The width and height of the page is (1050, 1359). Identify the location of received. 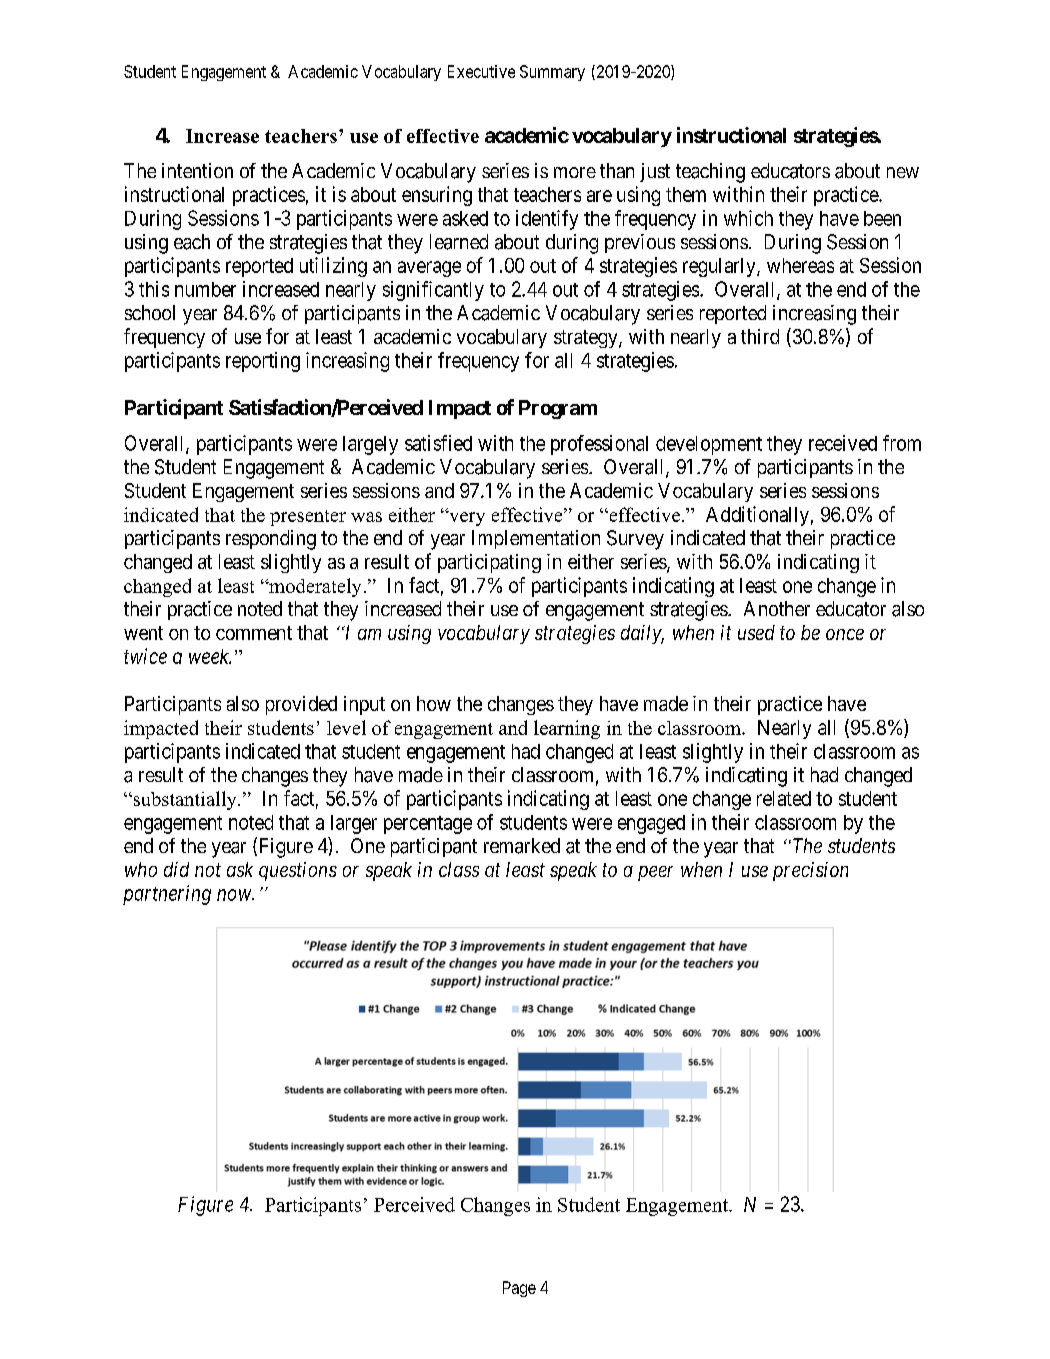
(843, 443).
